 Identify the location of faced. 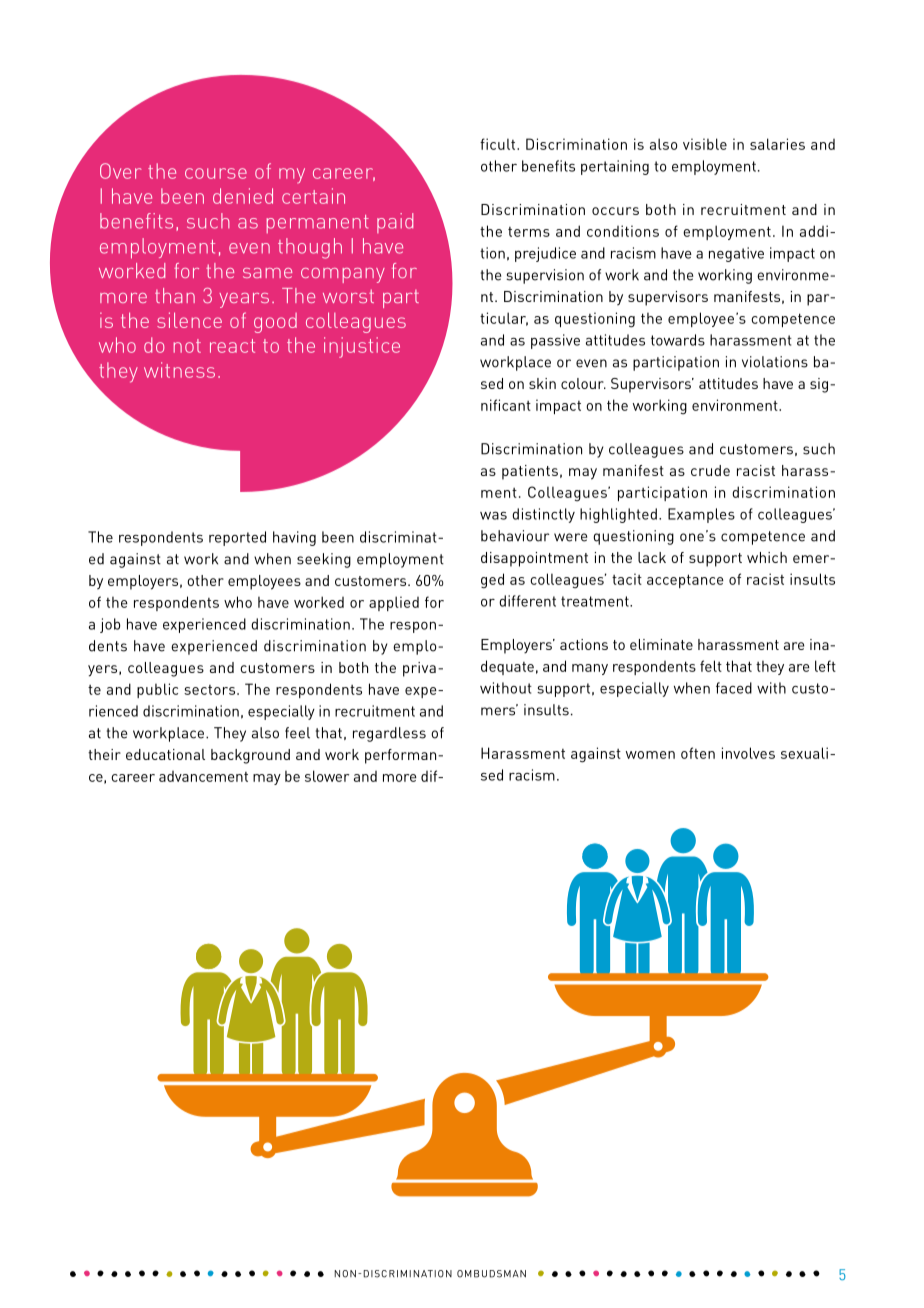
(734, 688).
